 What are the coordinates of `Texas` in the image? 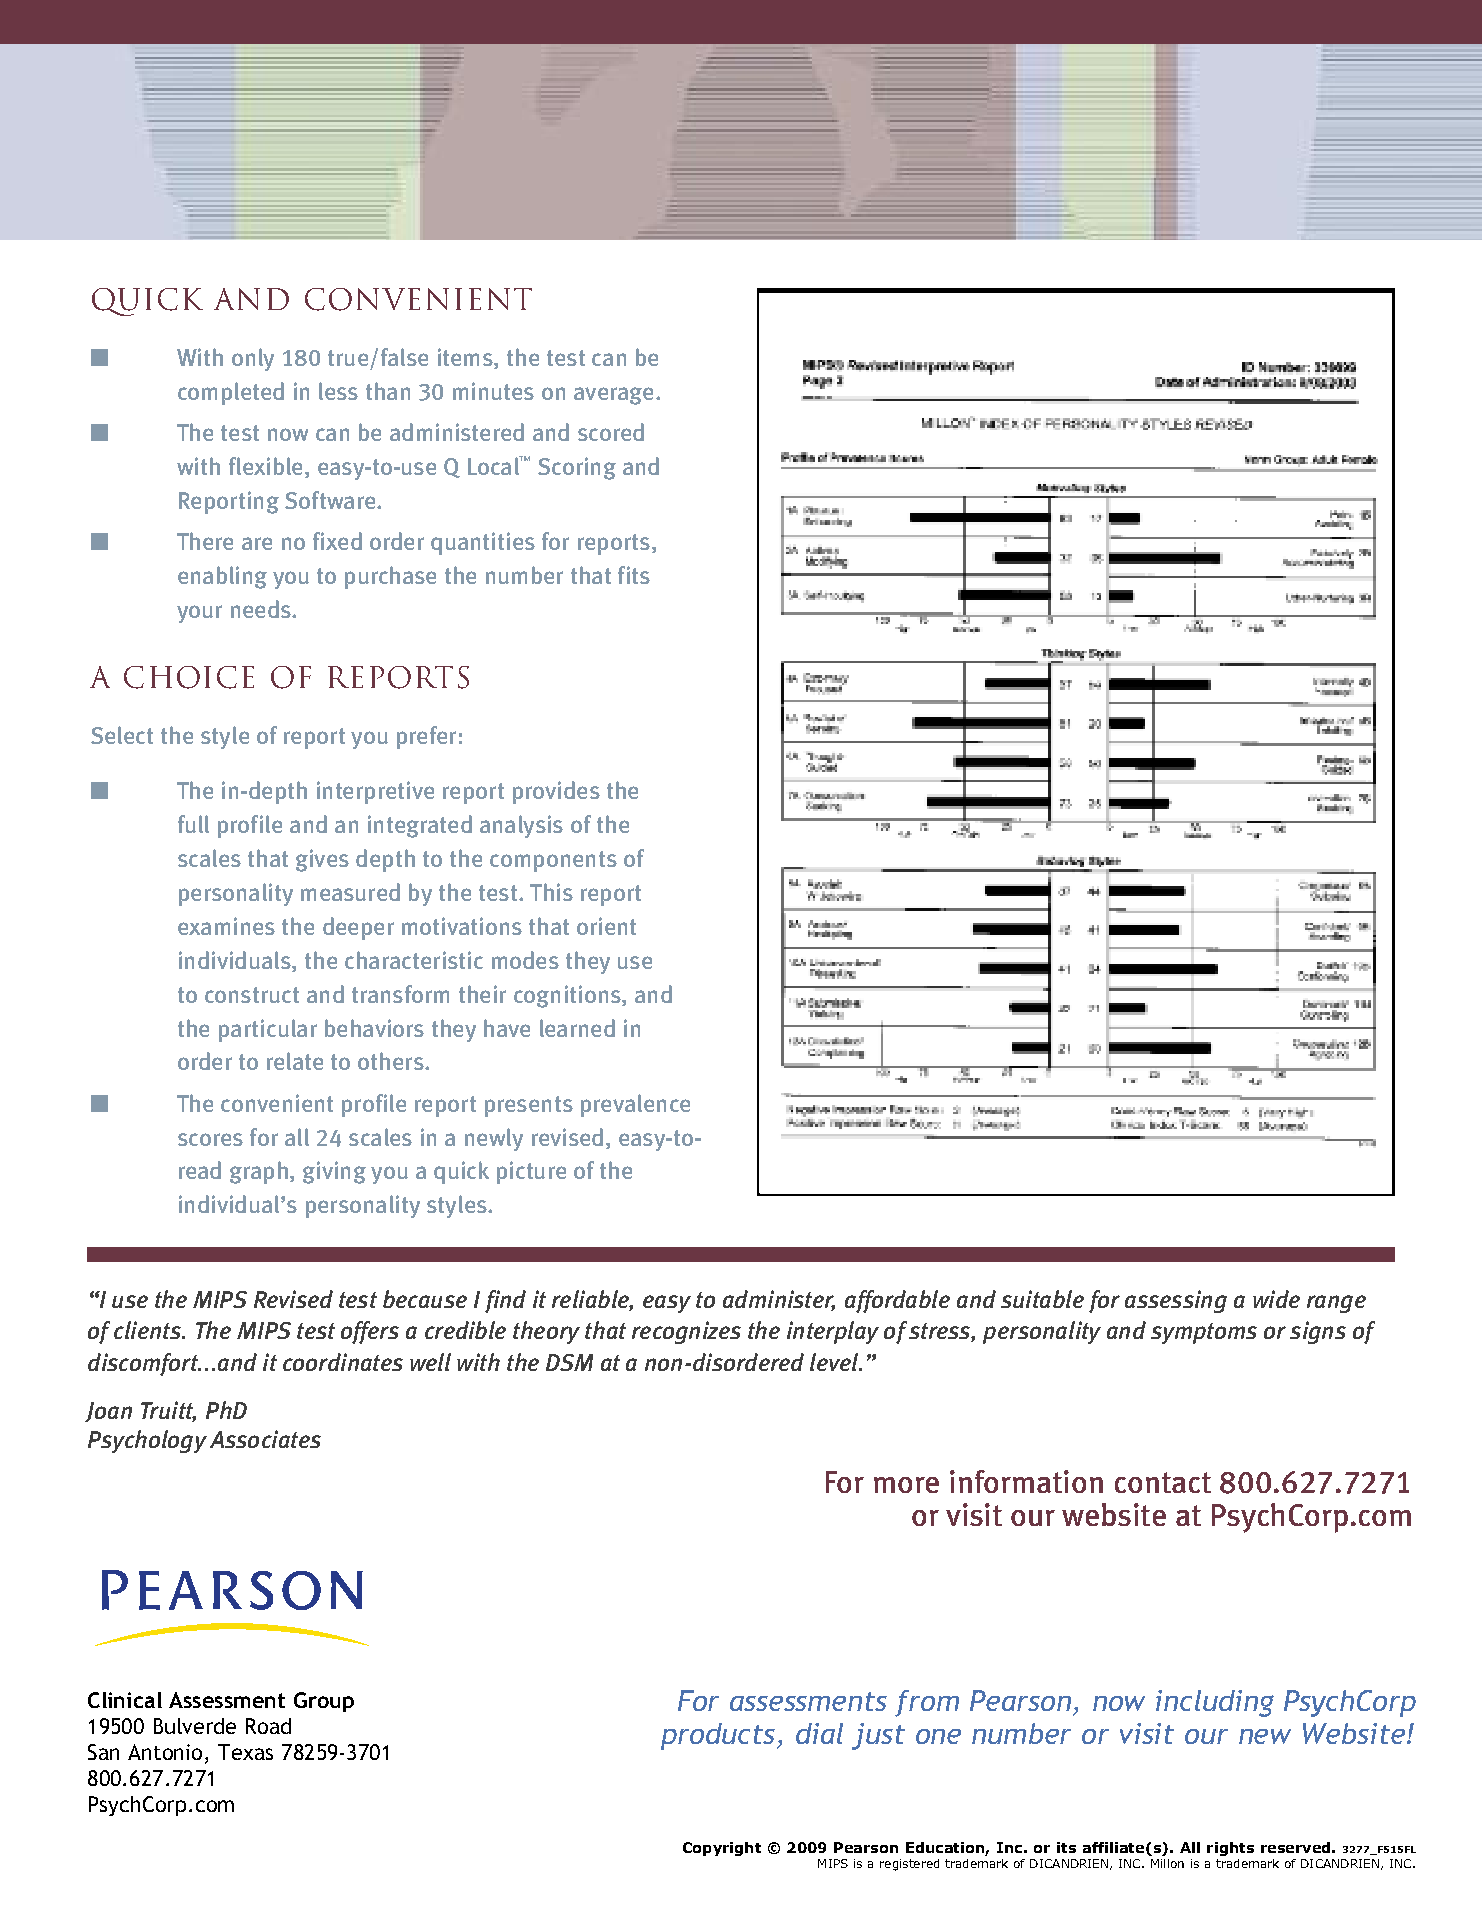 It's located at (245, 1752).
